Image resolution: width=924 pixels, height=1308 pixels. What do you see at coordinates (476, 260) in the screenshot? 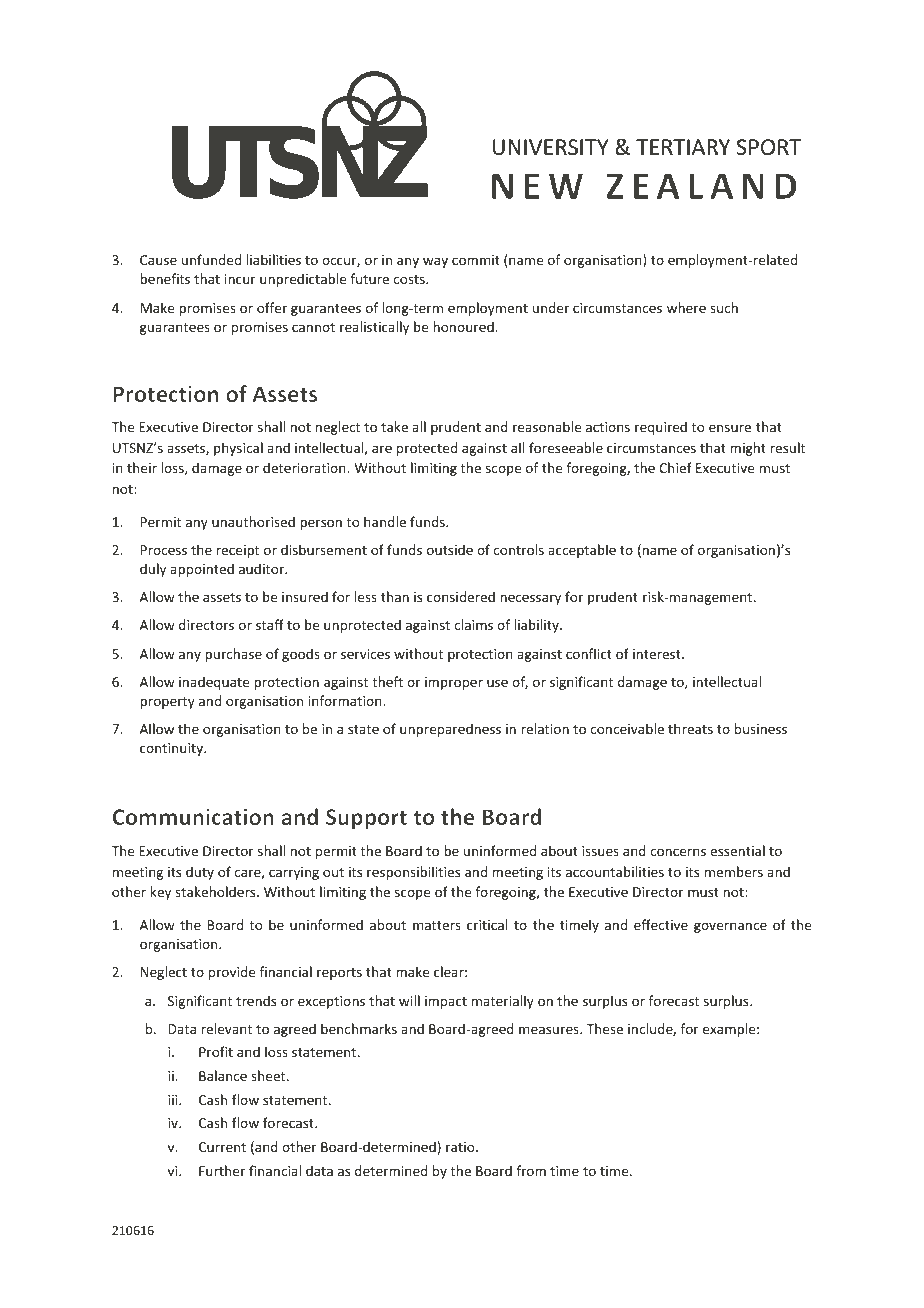
I see `commit` at bounding box center [476, 260].
